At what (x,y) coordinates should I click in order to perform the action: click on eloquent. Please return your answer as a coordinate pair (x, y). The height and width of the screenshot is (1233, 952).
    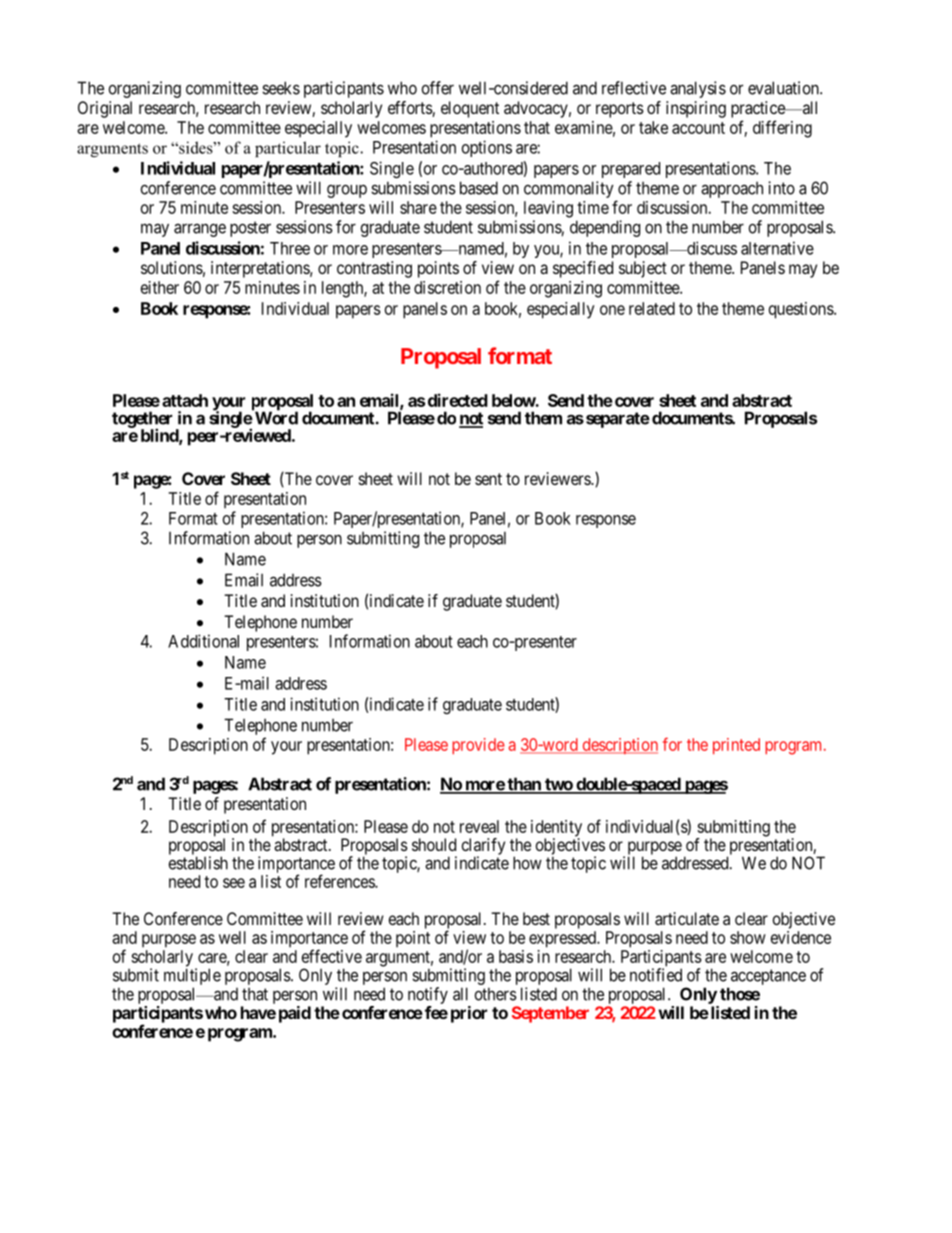
    Looking at the image, I should click on (470, 109).
